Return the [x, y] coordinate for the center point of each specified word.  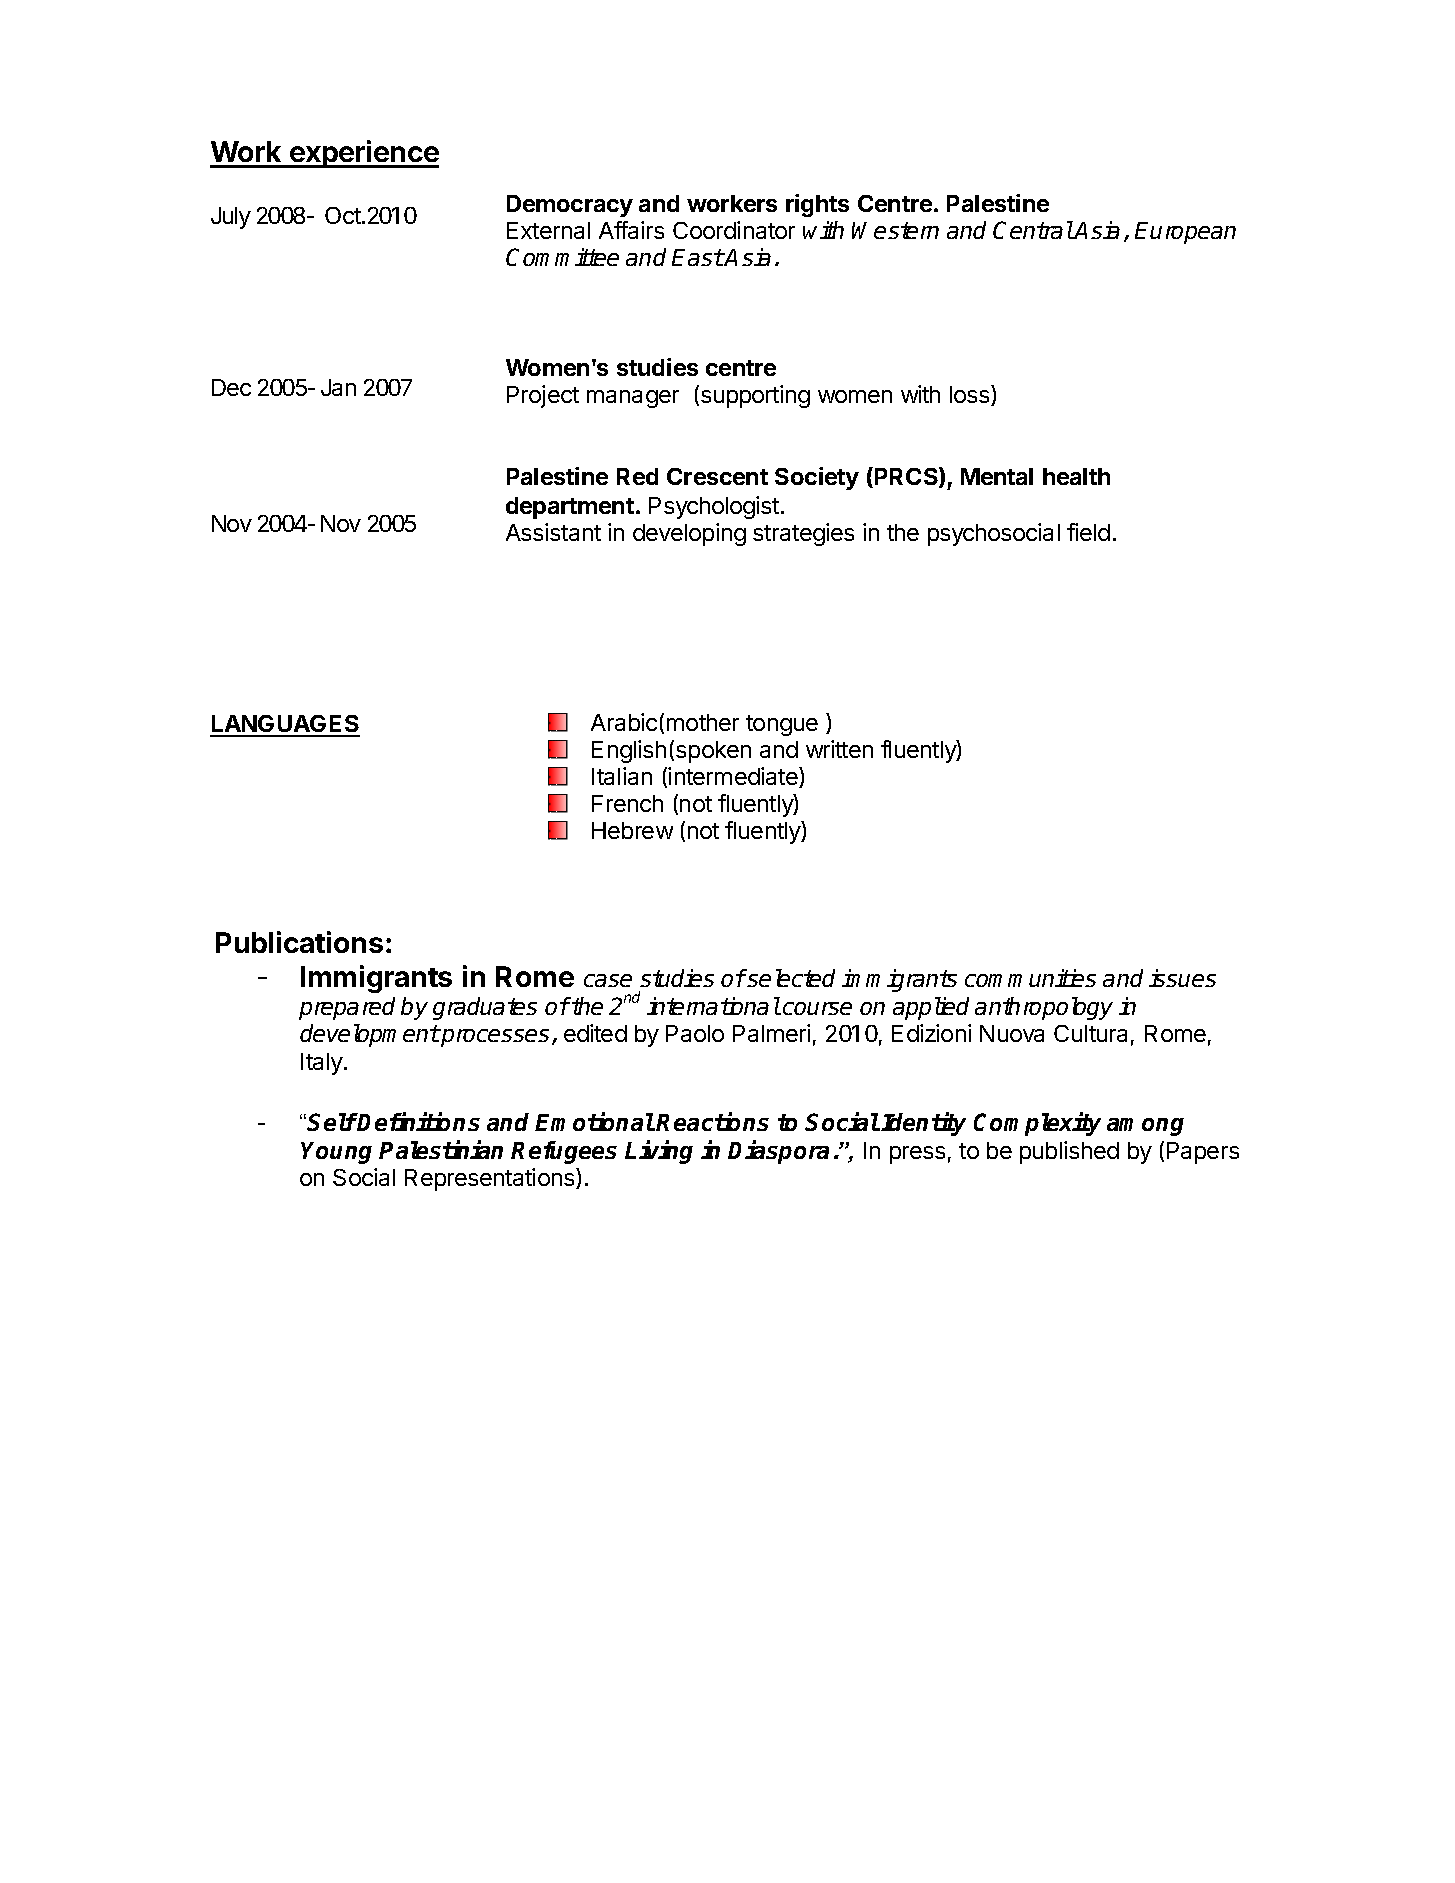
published [1069, 1152]
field [1088, 532]
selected [790, 978]
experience [363, 154]
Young [336, 1153]
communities [1030, 978]
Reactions [712, 1121]
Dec [231, 387]
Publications [299, 942]
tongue [782, 725]
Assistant [553, 532]
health [1076, 476]
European [1185, 233]
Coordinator [734, 230]
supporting [755, 396]
